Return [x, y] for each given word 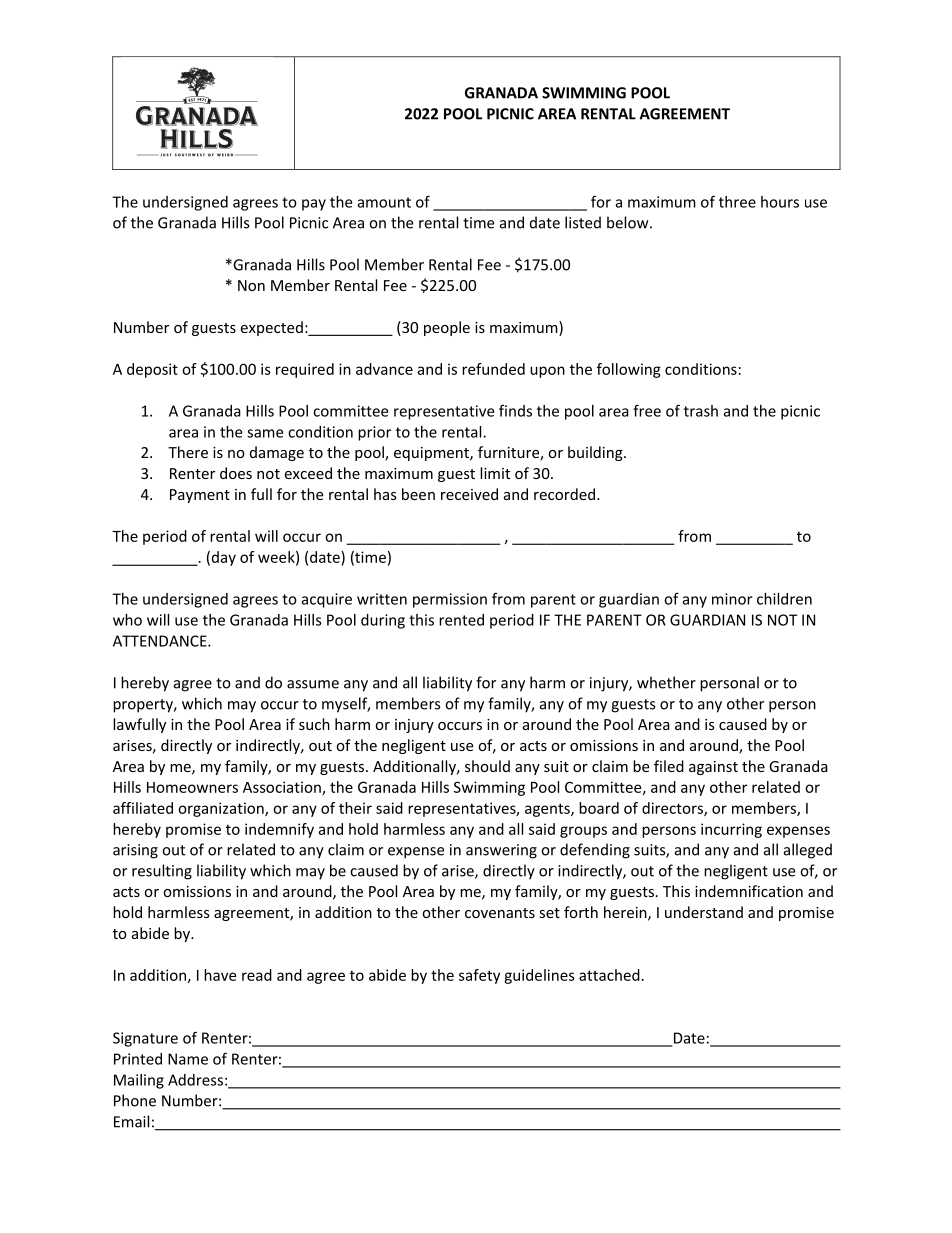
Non [251, 285]
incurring [731, 830]
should [487, 766]
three [737, 202]
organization [222, 809]
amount [384, 202]
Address [195, 1080]
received [469, 494]
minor [732, 599]
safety [479, 976]
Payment [200, 496]
